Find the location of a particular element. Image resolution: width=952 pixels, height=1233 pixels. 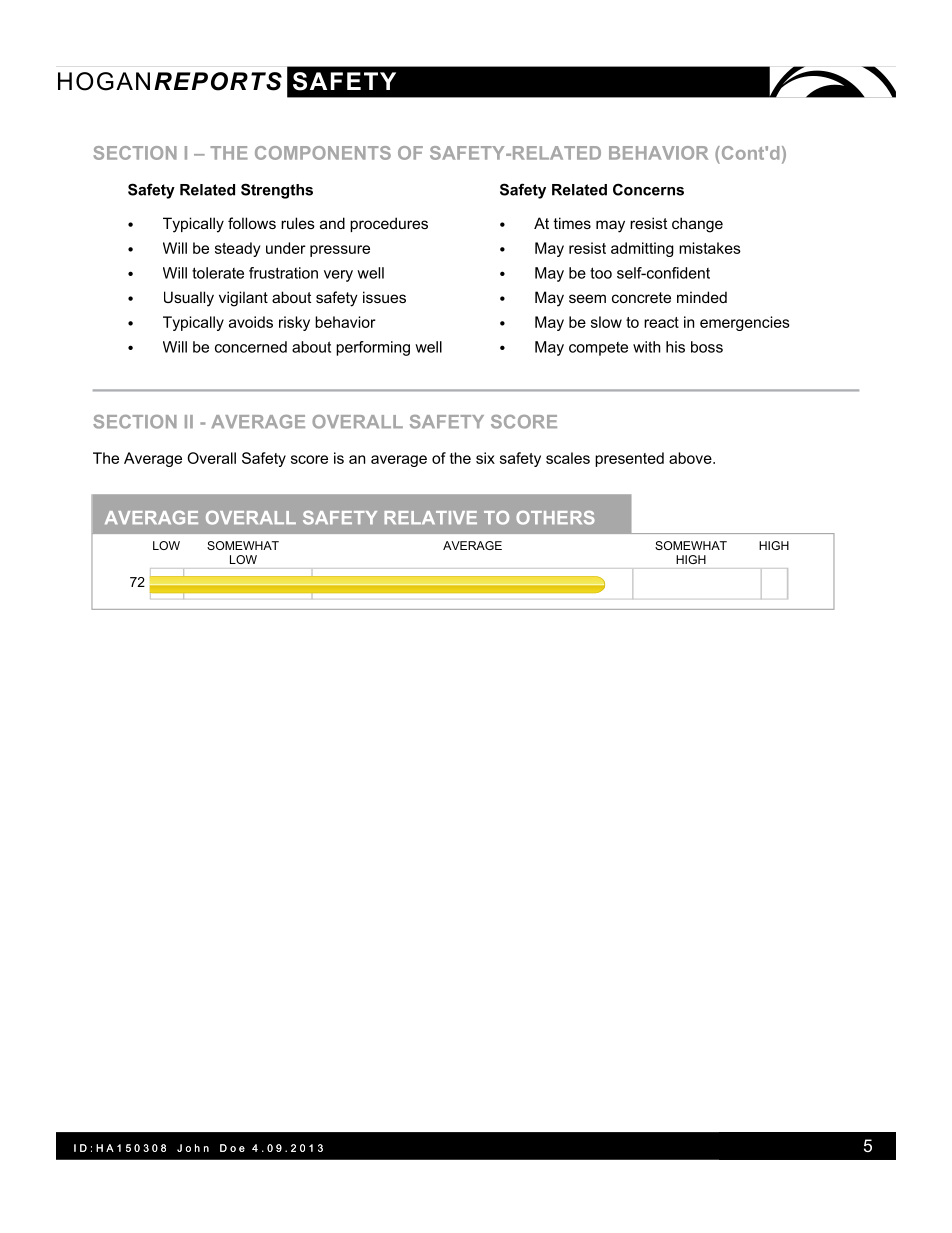

scales is located at coordinates (568, 458).
